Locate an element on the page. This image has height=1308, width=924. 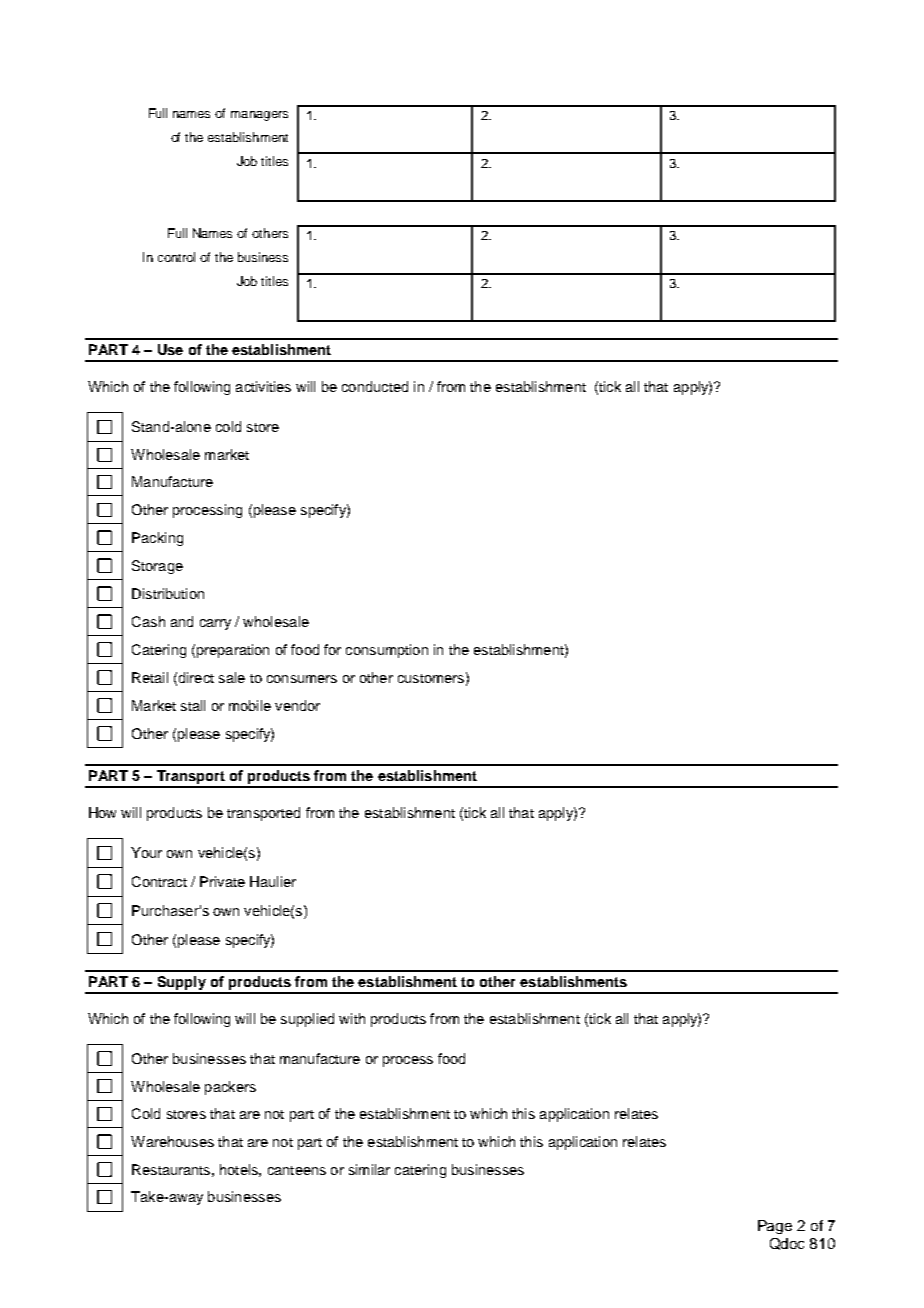
Warehouses is located at coordinates (172, 1141).
